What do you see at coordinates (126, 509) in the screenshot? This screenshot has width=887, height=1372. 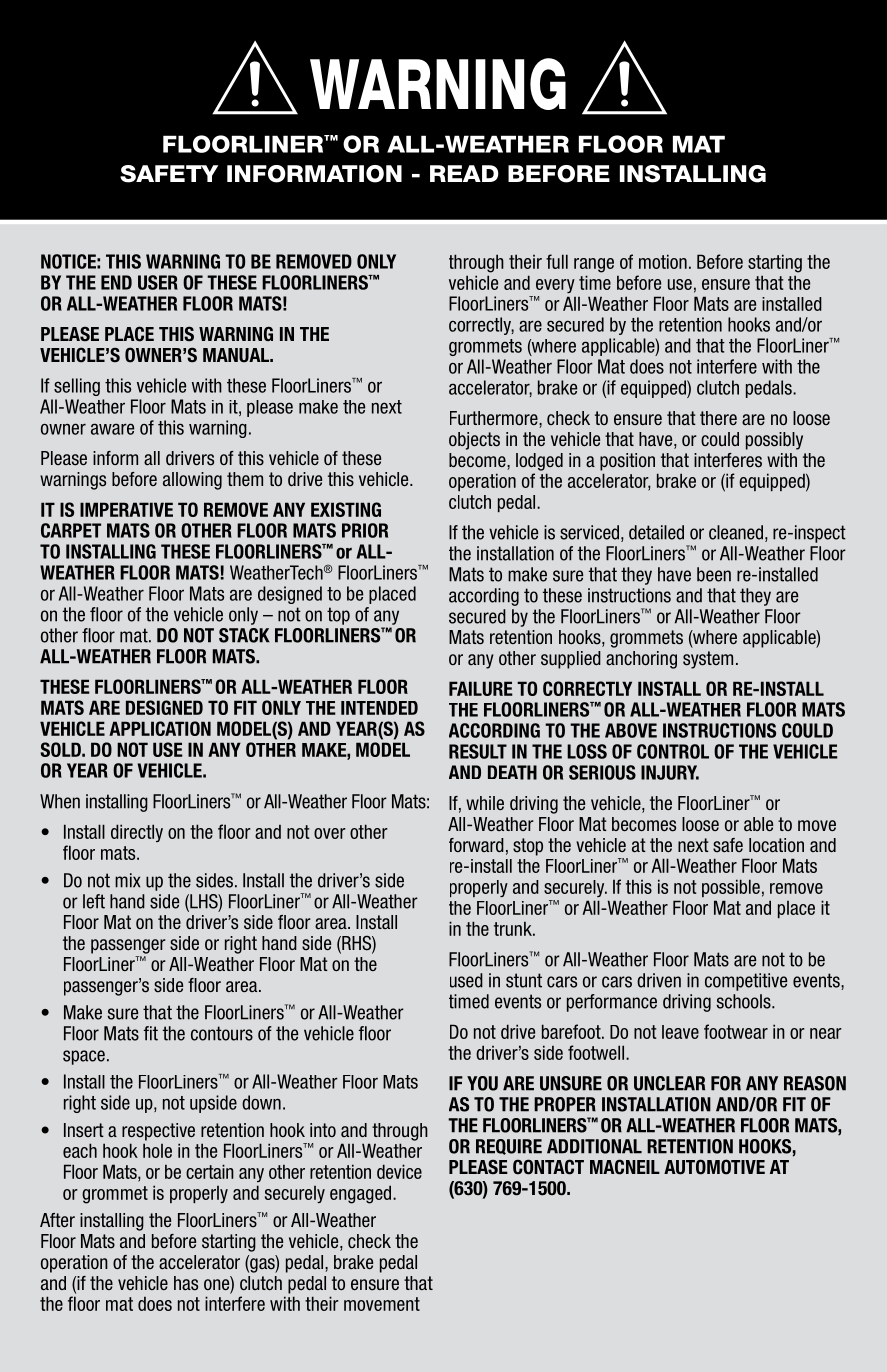 I see `IMPERATIVE` at bounding box center [126, 509].
